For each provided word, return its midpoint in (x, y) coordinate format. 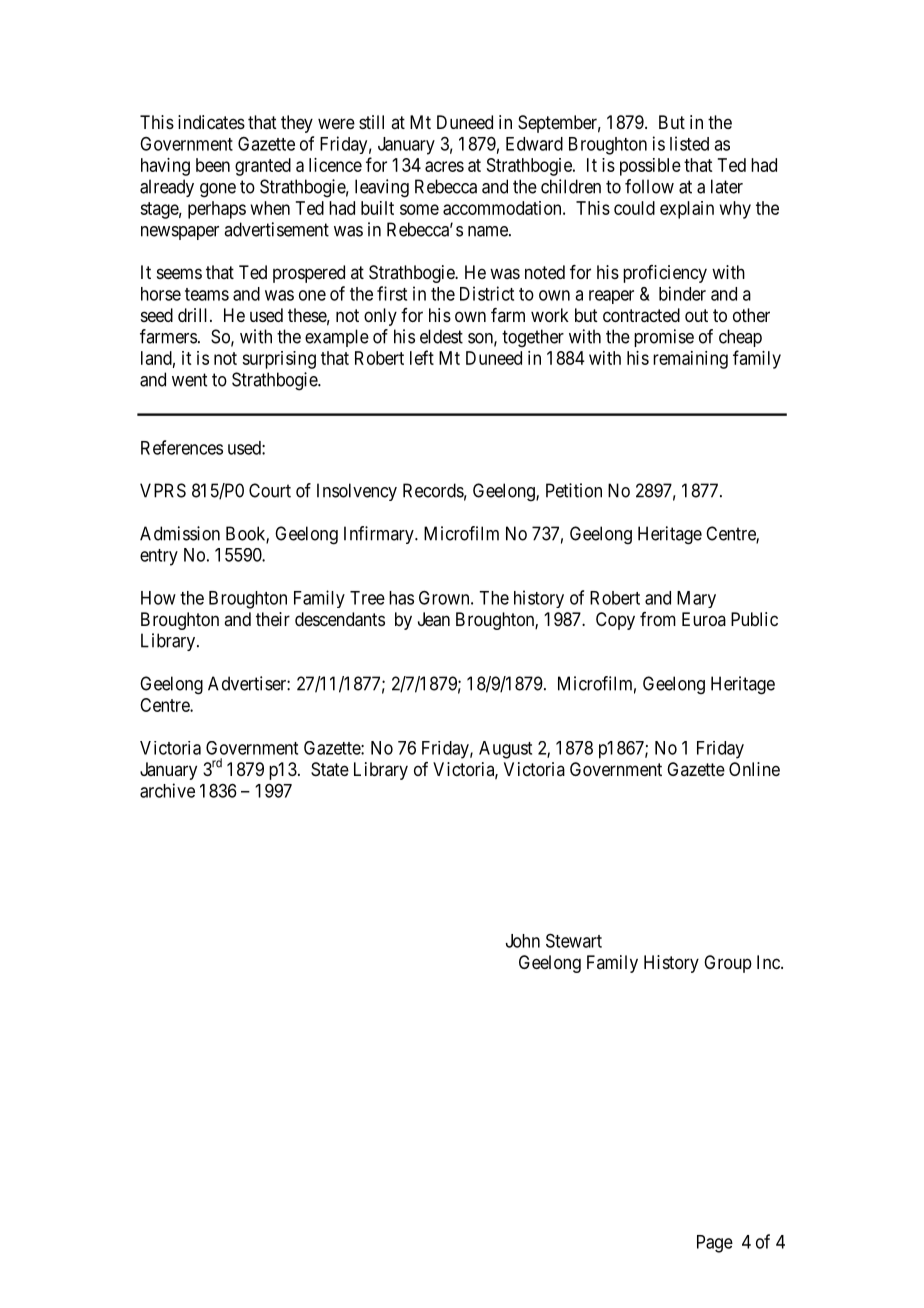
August (505, 750)
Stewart (574, 940)
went (189, 380)
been (213, 165)
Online (754, 769)
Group (728, 964)
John (523, 941)
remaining (690, 360)
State (330, 769)
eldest (441, 336)
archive (167, 790)
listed (689, 143)
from (658, 619)
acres (444, 166)
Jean (434, 619)
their (273, 619)
